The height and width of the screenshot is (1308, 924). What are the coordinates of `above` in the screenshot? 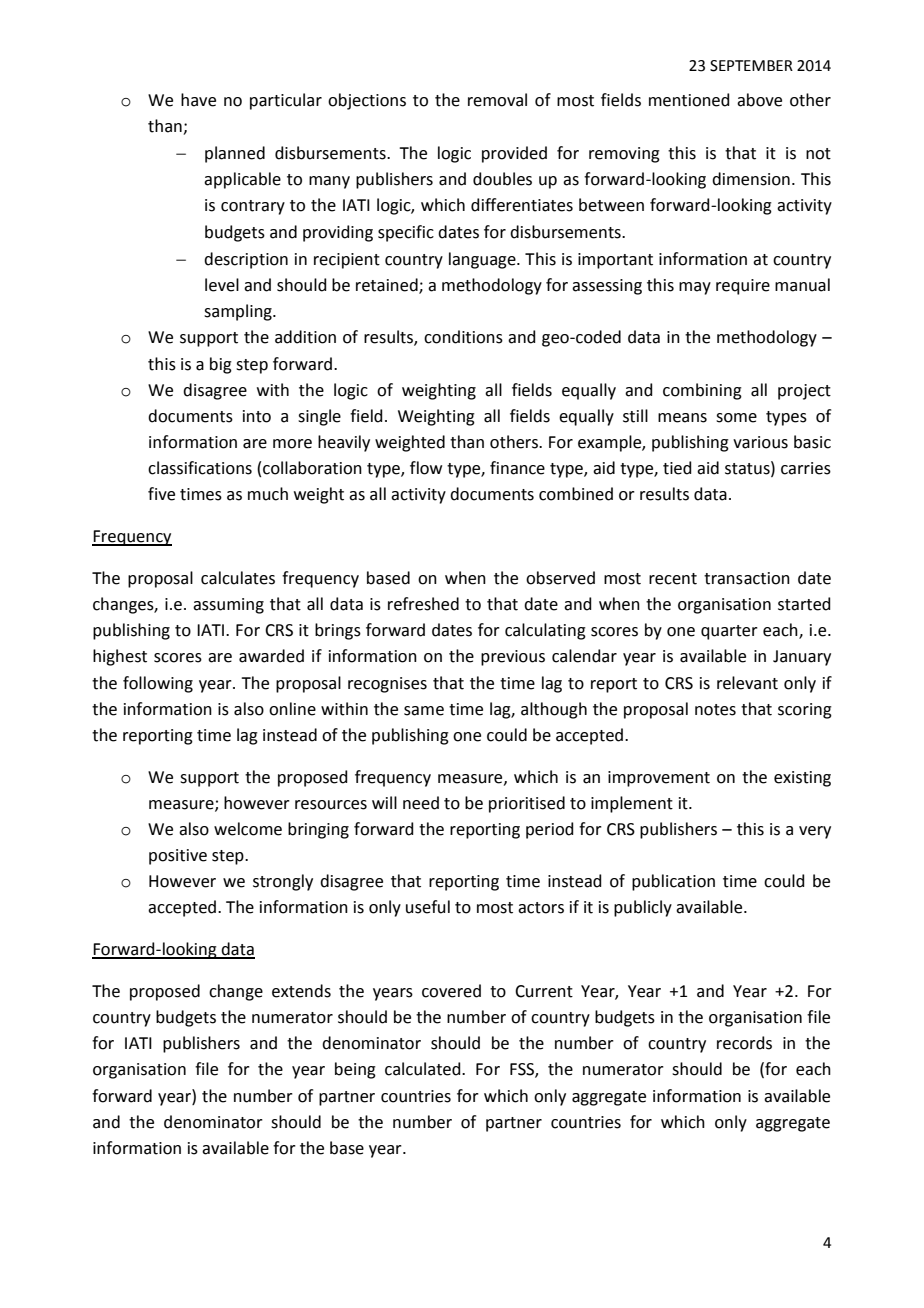 It's located at (759, 100).
